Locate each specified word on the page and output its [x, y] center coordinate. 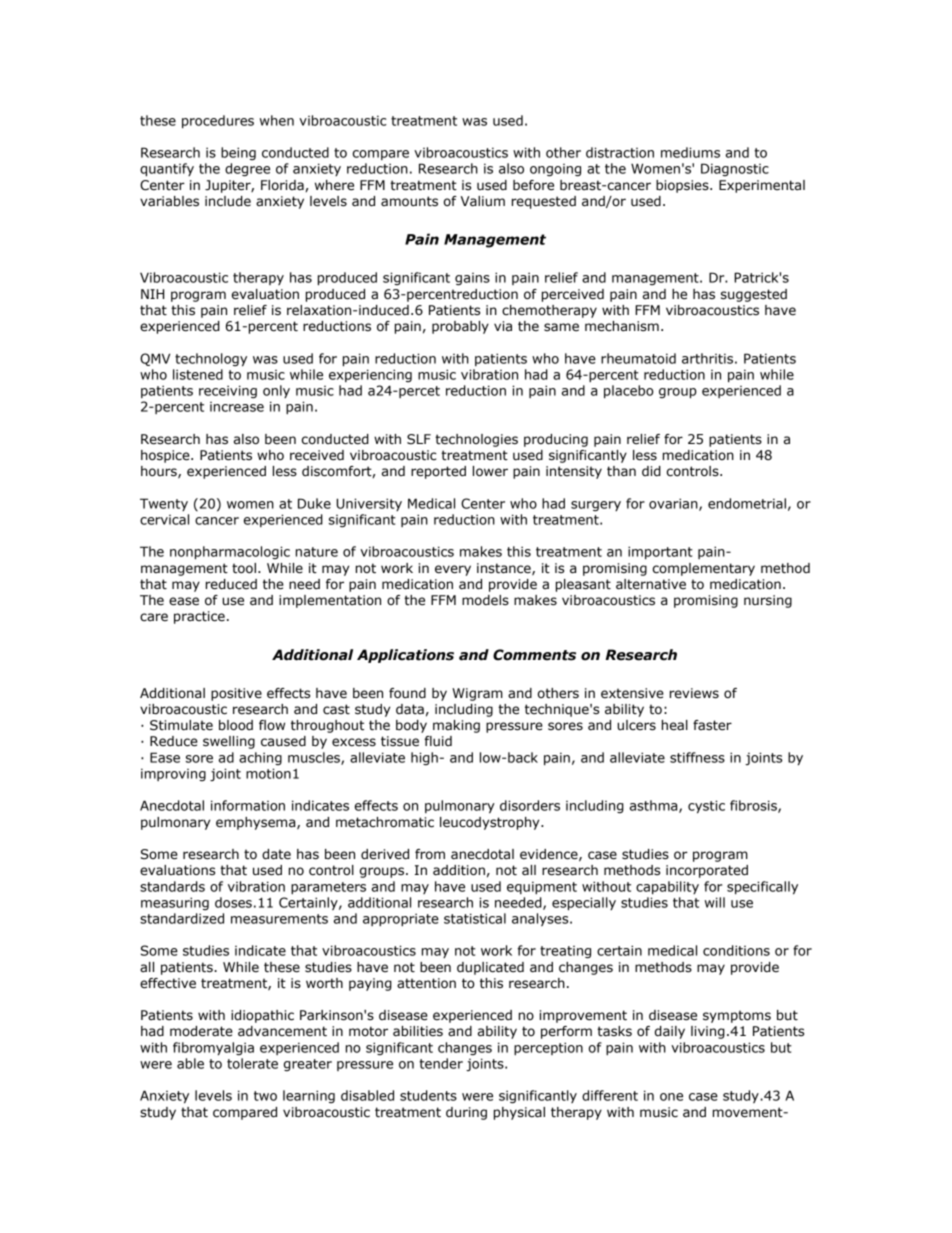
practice [199, 617]
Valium [483, 201]
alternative [651, 584]
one [671, 1097]
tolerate [252, 1063]
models [485, 600]
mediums [690, 152]
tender [441, 1063]
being [238, 153]
